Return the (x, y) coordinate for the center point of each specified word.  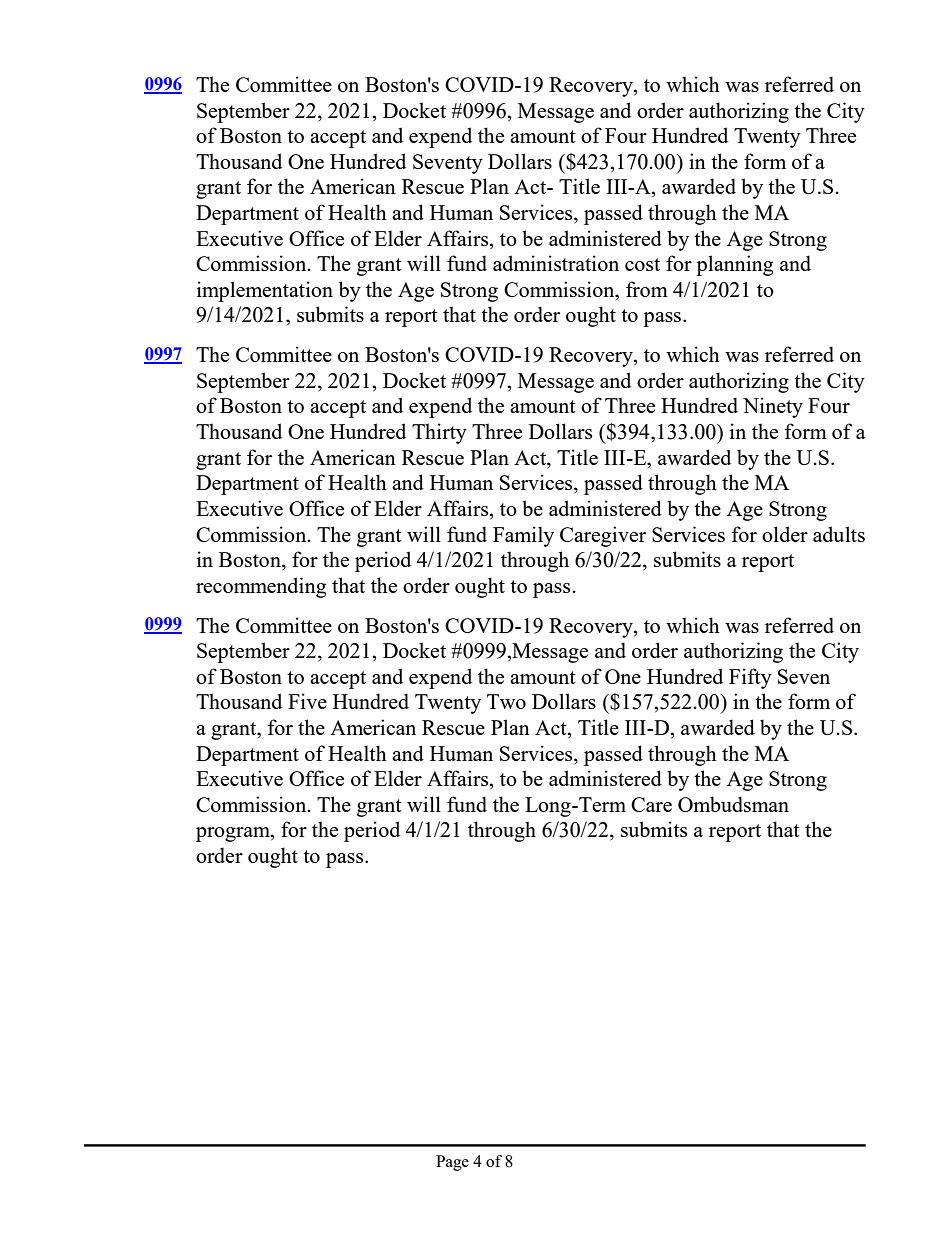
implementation (265, 291)
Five (307, 701)
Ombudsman (733, 804)
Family (523, 536)
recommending (261, 587)
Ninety (773, 407)
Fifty (750, 678)
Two (506, 701)
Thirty (439, 433)
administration (556, 263)
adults (839, 534)
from (647, 289)
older (785, 534)
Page (452, 1163)
